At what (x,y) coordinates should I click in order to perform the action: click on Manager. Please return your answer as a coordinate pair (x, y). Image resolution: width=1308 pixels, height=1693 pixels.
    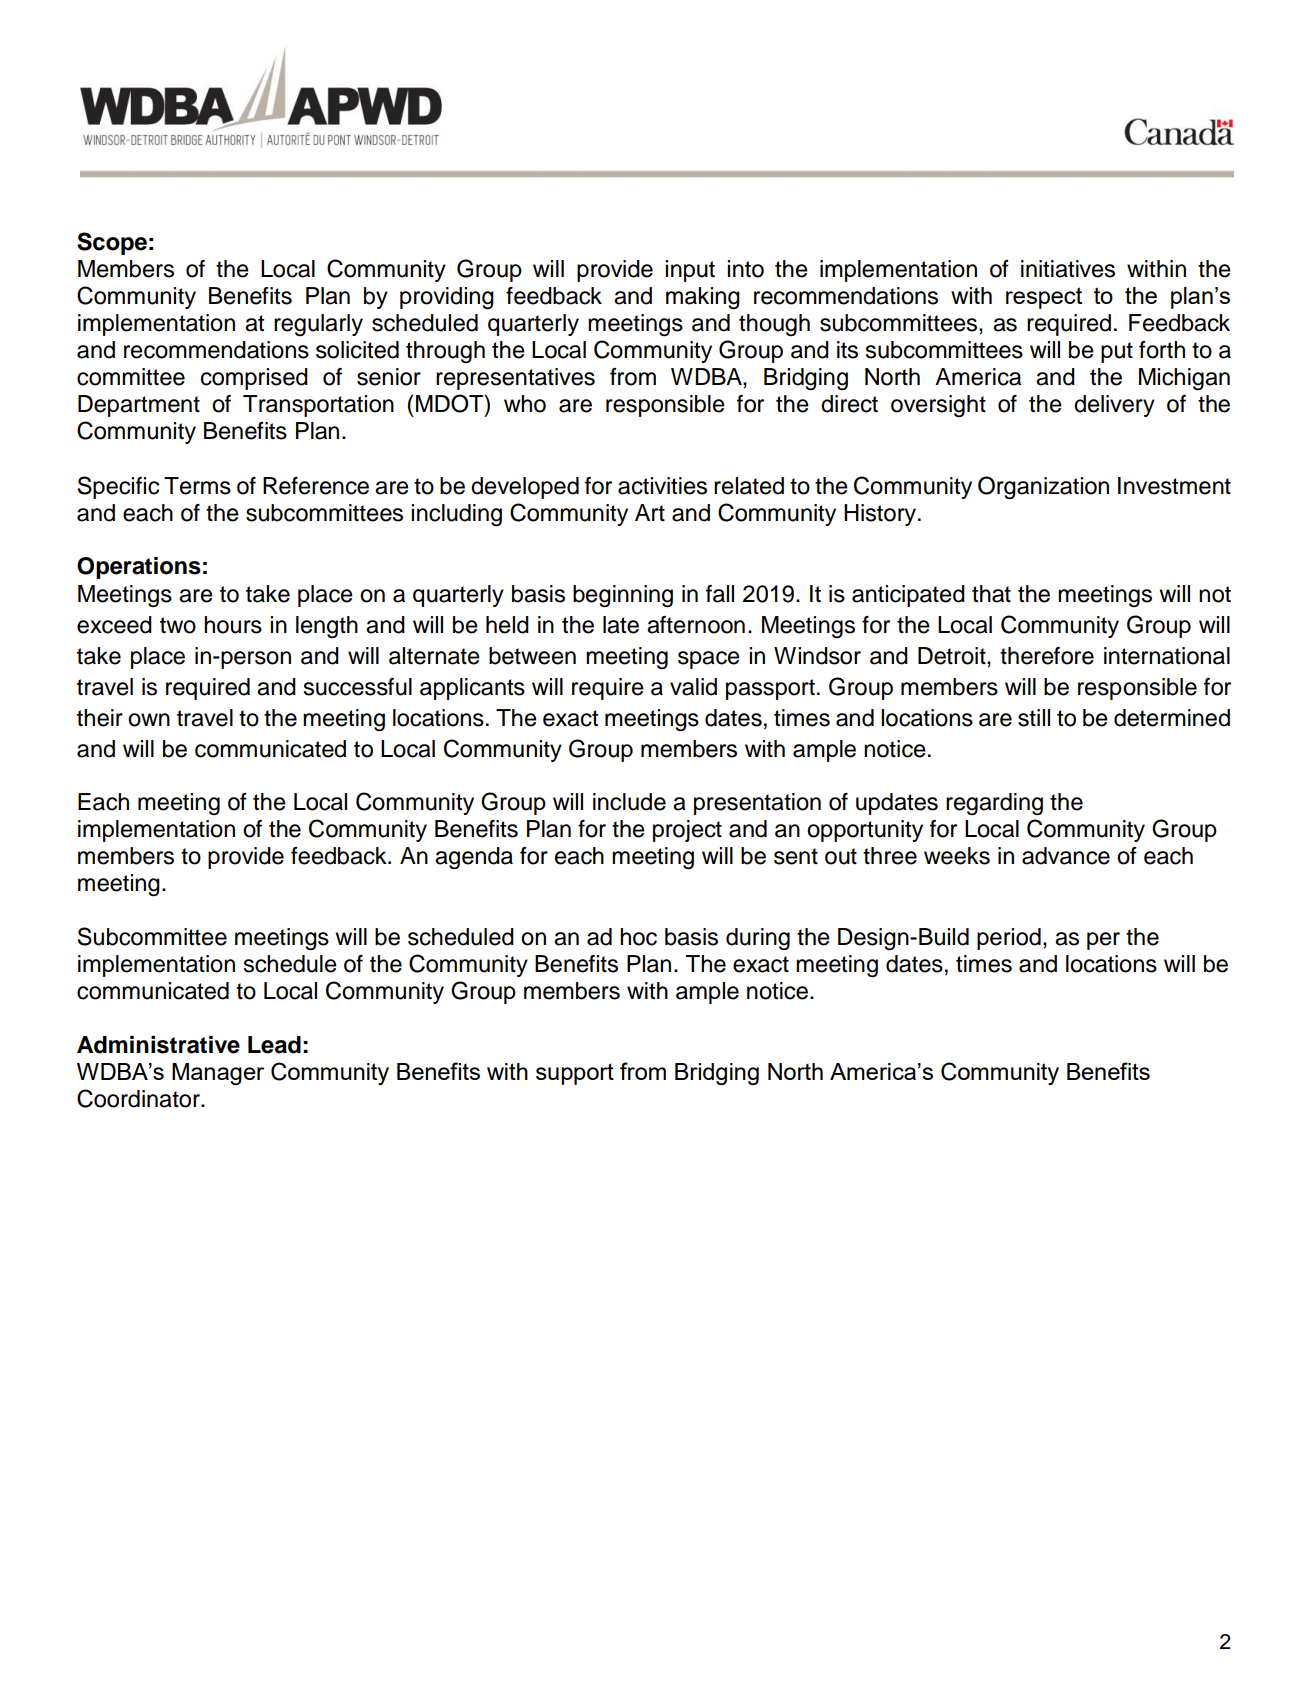
    Looking at the image, I should click on (218, 1074).
